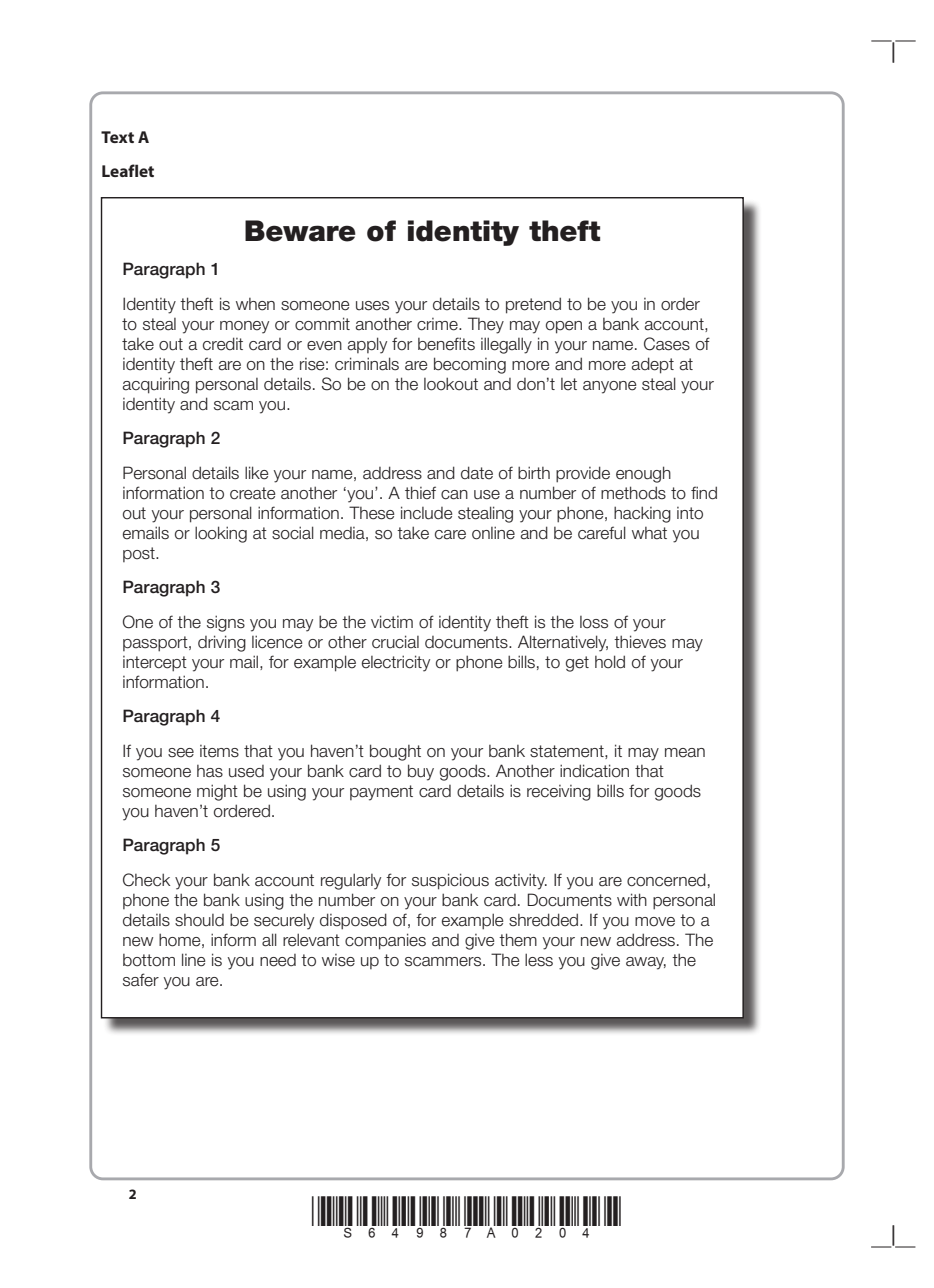 The image size is (934, 1288). Describe the element at coordinates (438, 324) in the screenshot. I see `crime` at that location.
